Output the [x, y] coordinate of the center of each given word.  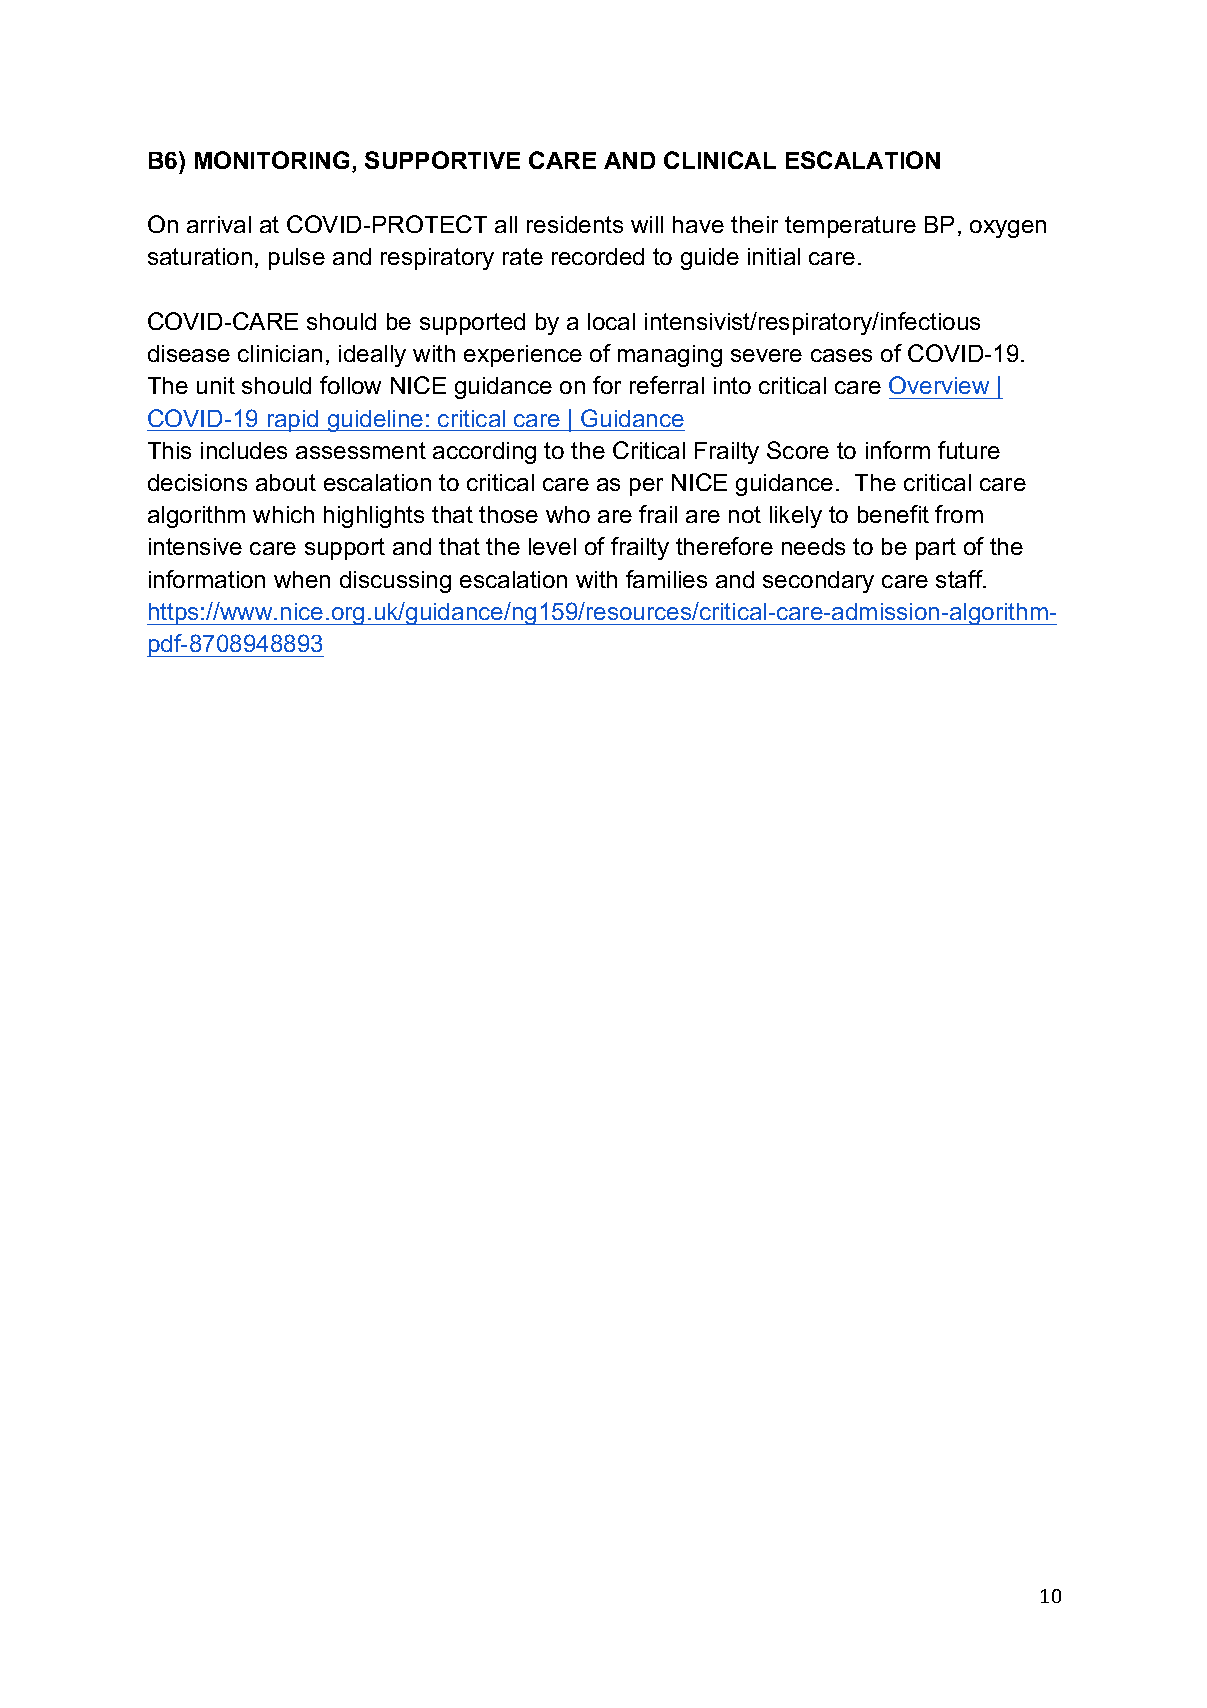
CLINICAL [720, 160]
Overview [939, 385]
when [302, 579]
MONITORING [272, 160]
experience [523, 356]
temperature [850, 227]
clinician [280, 353]
